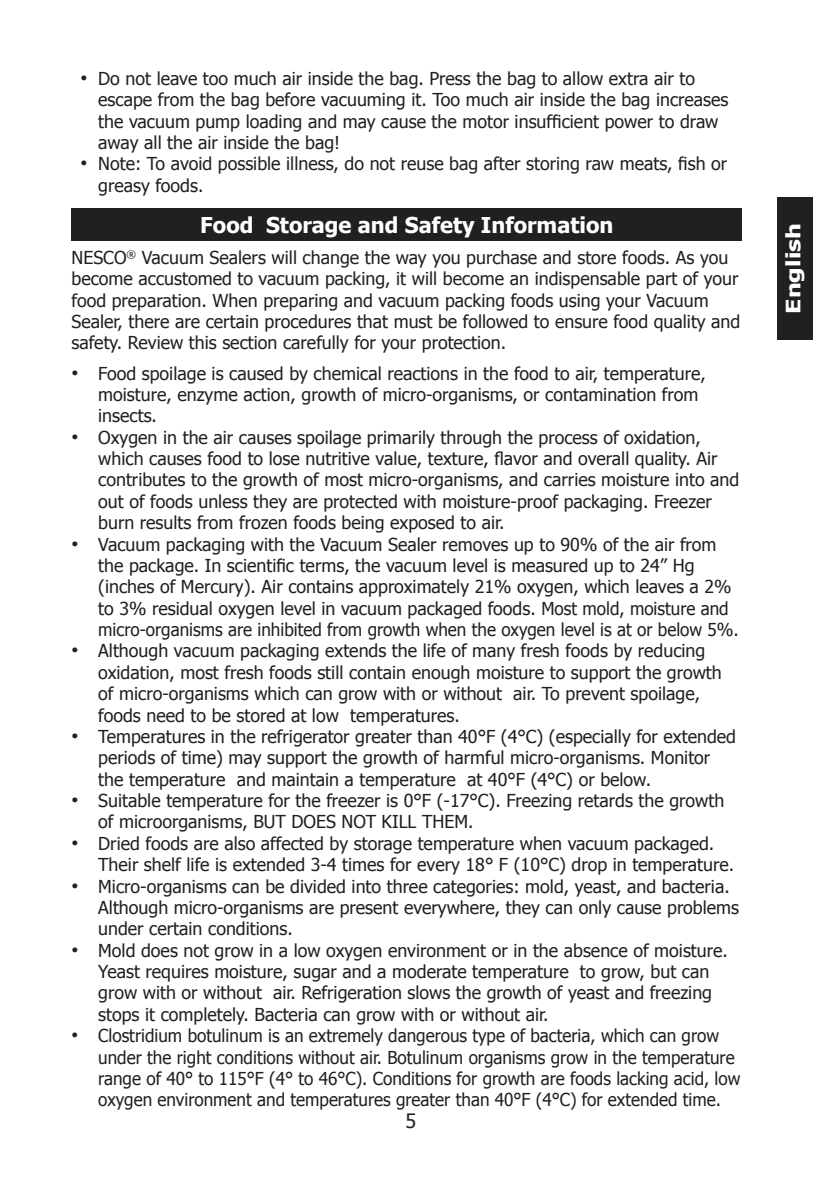 The height and width of the page is (1178, 813). I want to click on right, so click(194, 1059).
